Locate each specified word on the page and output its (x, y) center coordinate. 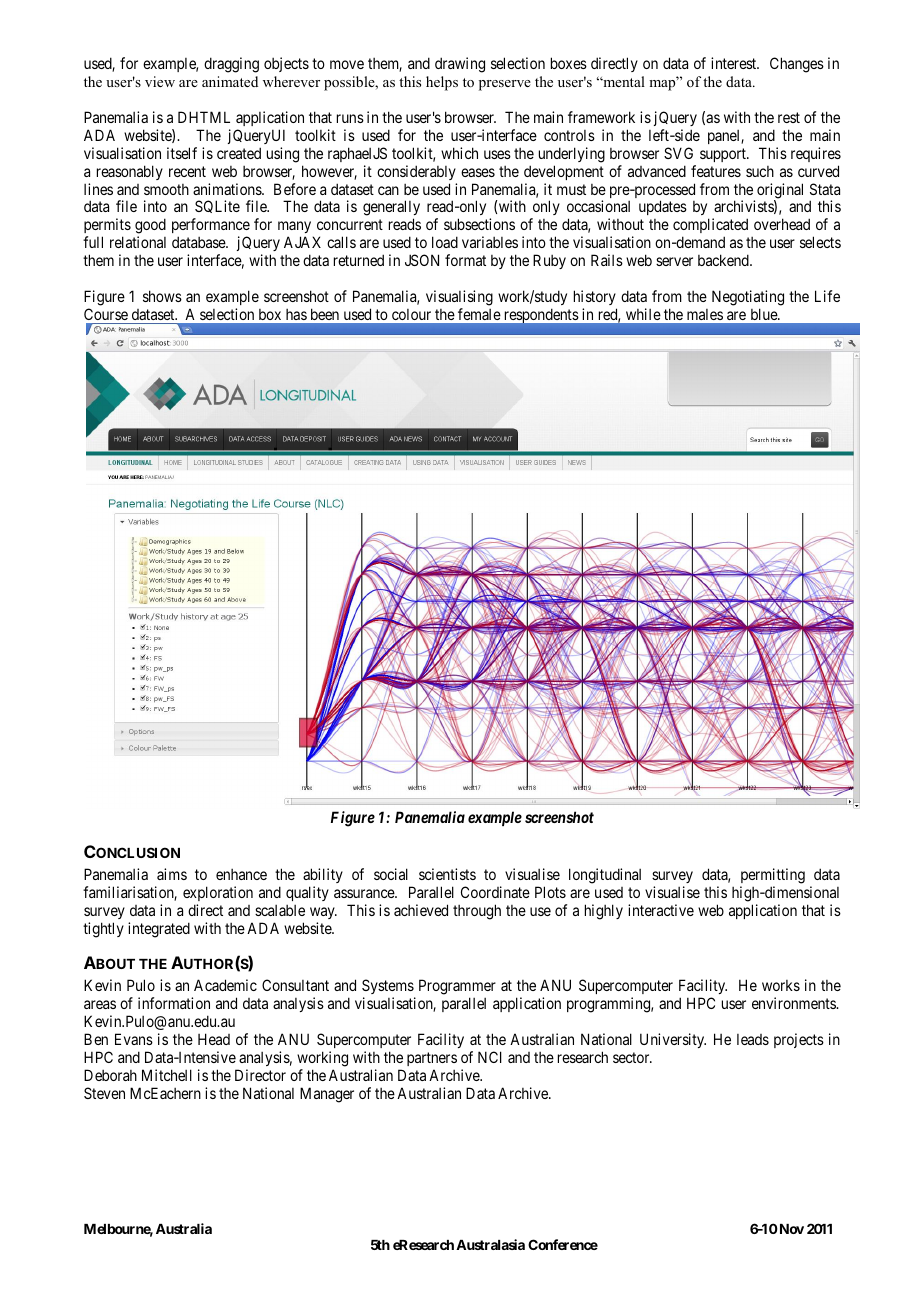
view (160, 81)
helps (442, 83)
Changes (797, 65)
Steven (104, 1093)
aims (172, 874)
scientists (447, 874)
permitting (773, 876)
